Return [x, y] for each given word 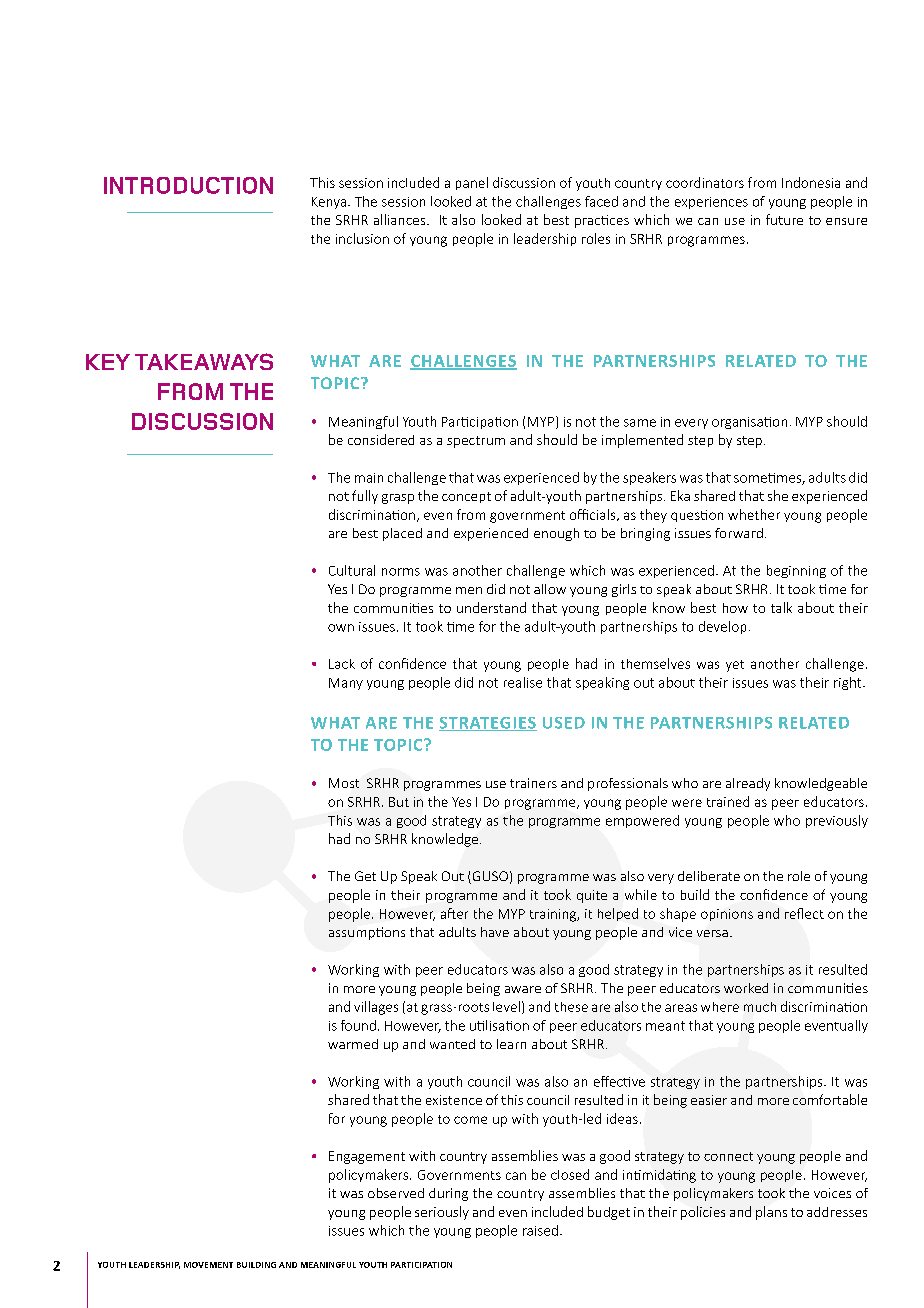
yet [735, 666]
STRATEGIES [488, 724]
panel [472, 183]
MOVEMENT [208, 1265]
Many [346, 684]
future [784, 219]
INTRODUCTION [188, 185]
